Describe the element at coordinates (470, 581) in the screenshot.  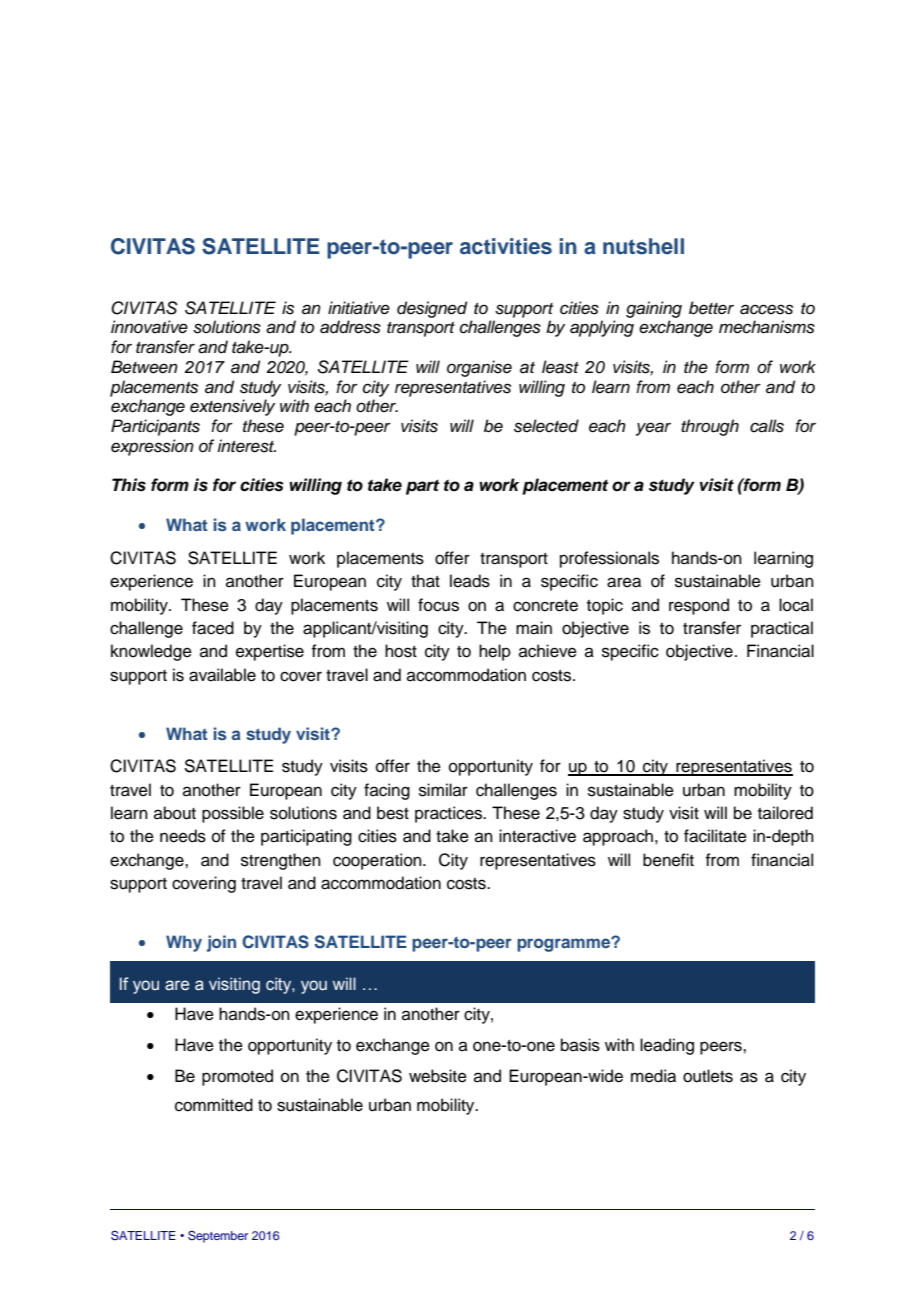
I see `leads` at that location.
